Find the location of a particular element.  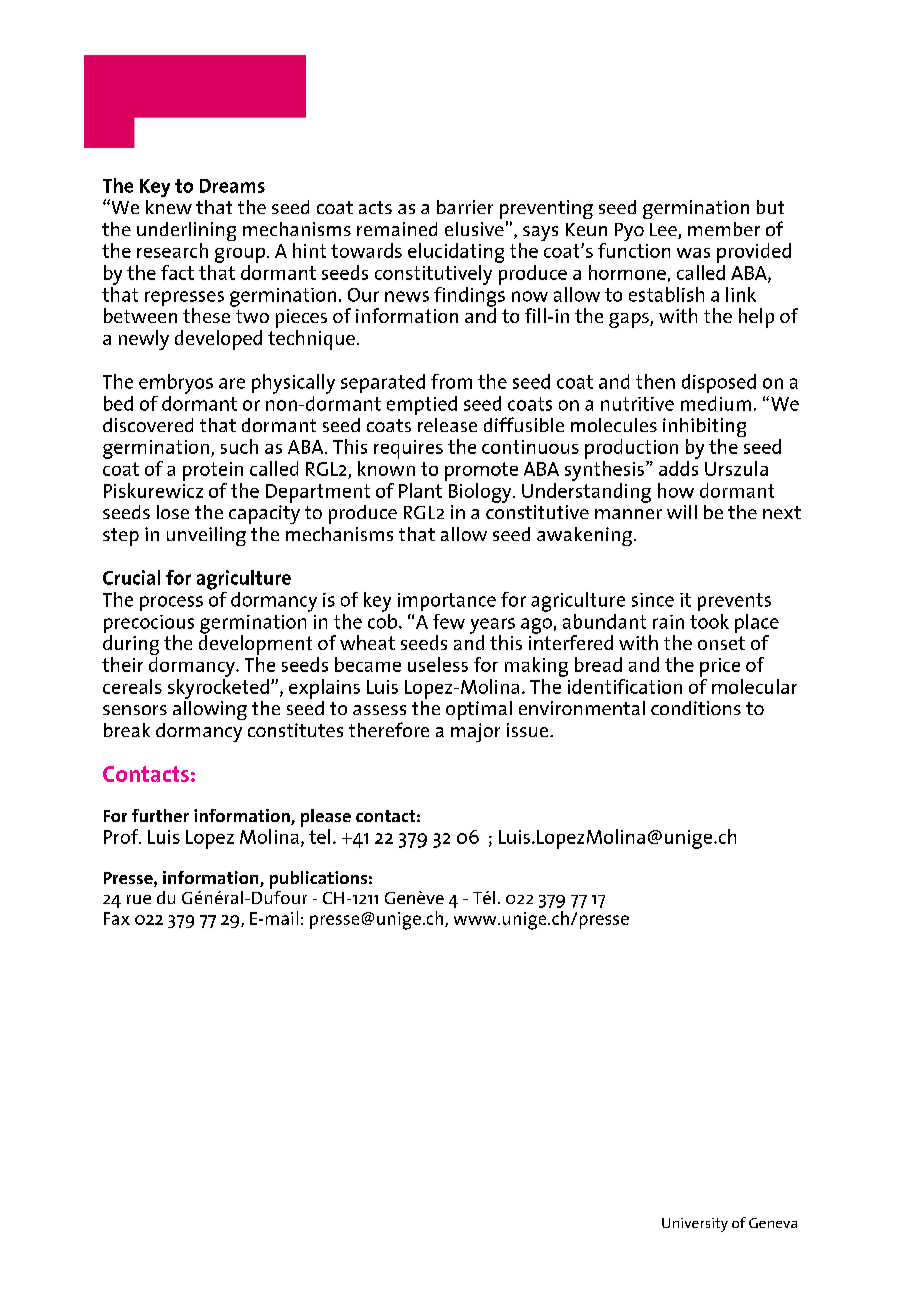

promote is located at coordinates (481, 471).
